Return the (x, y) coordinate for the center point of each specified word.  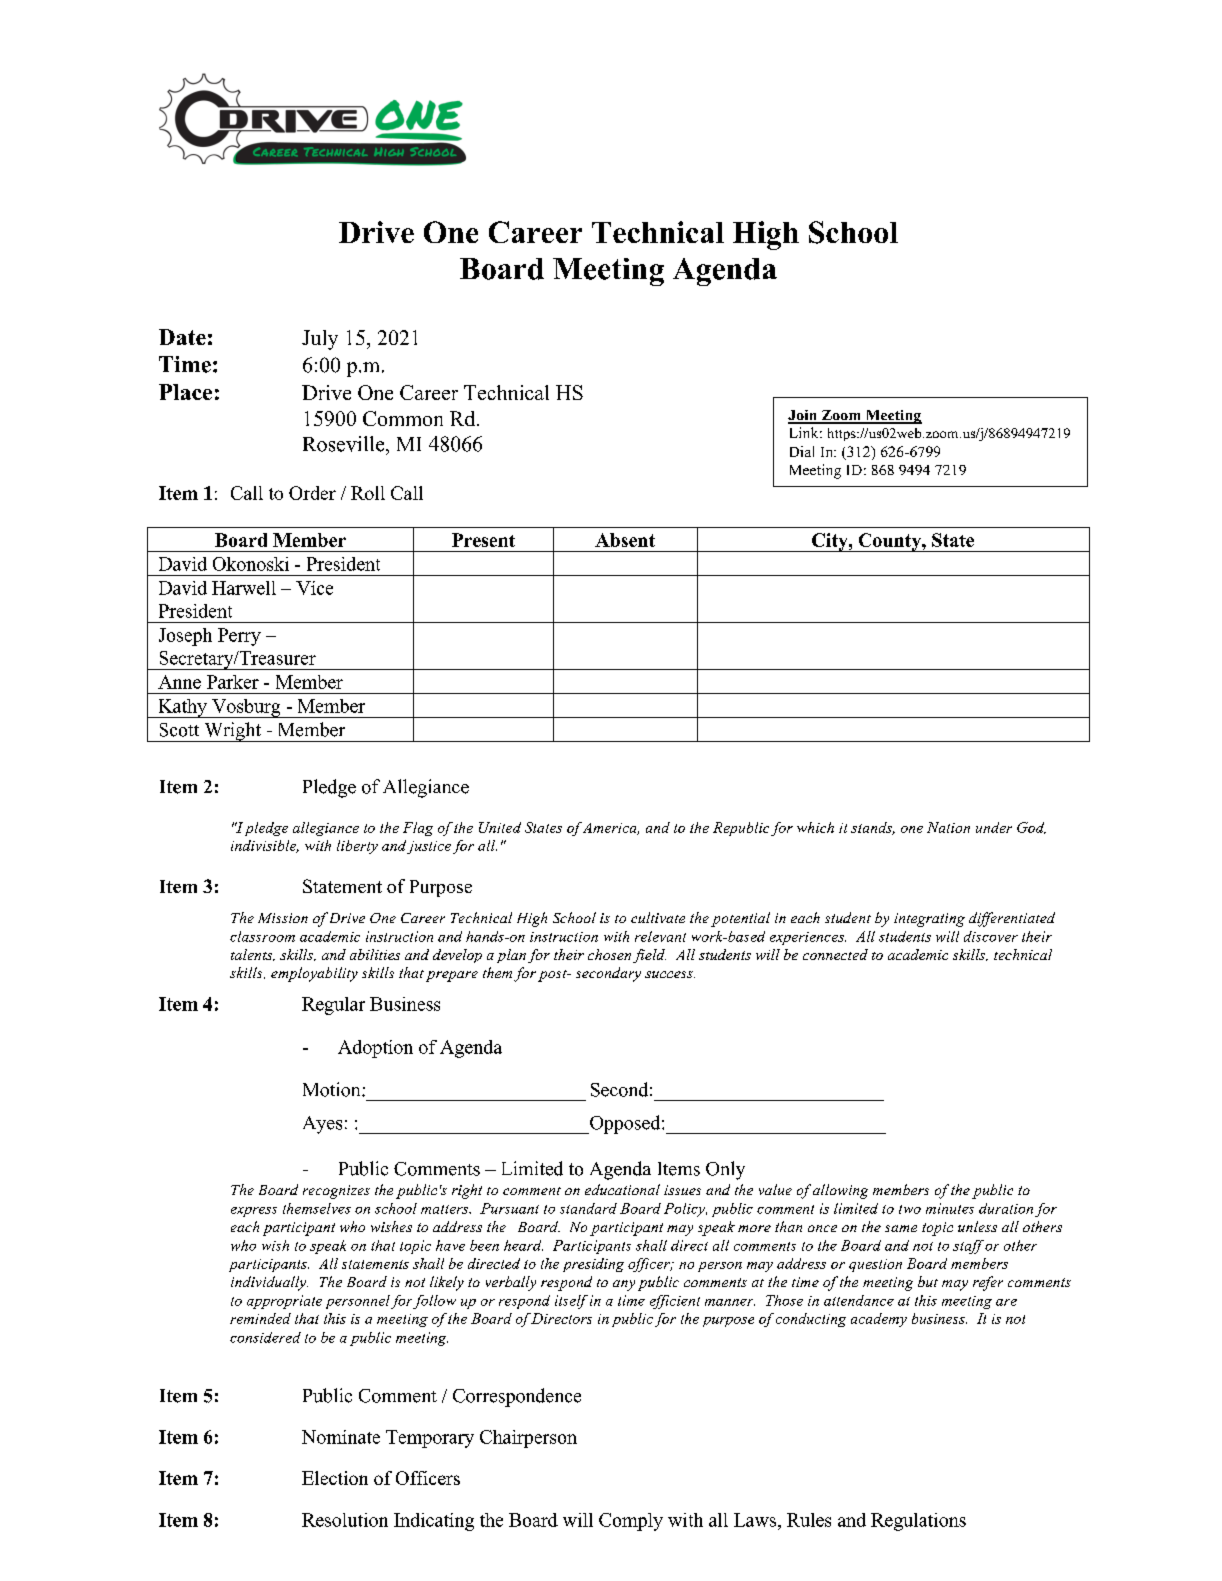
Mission (283, 918)
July (320, 340)
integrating (929, 920)
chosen (611, 956)
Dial (802, 451)
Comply (631, 1522)
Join (804, 416)
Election (335, 1478)
